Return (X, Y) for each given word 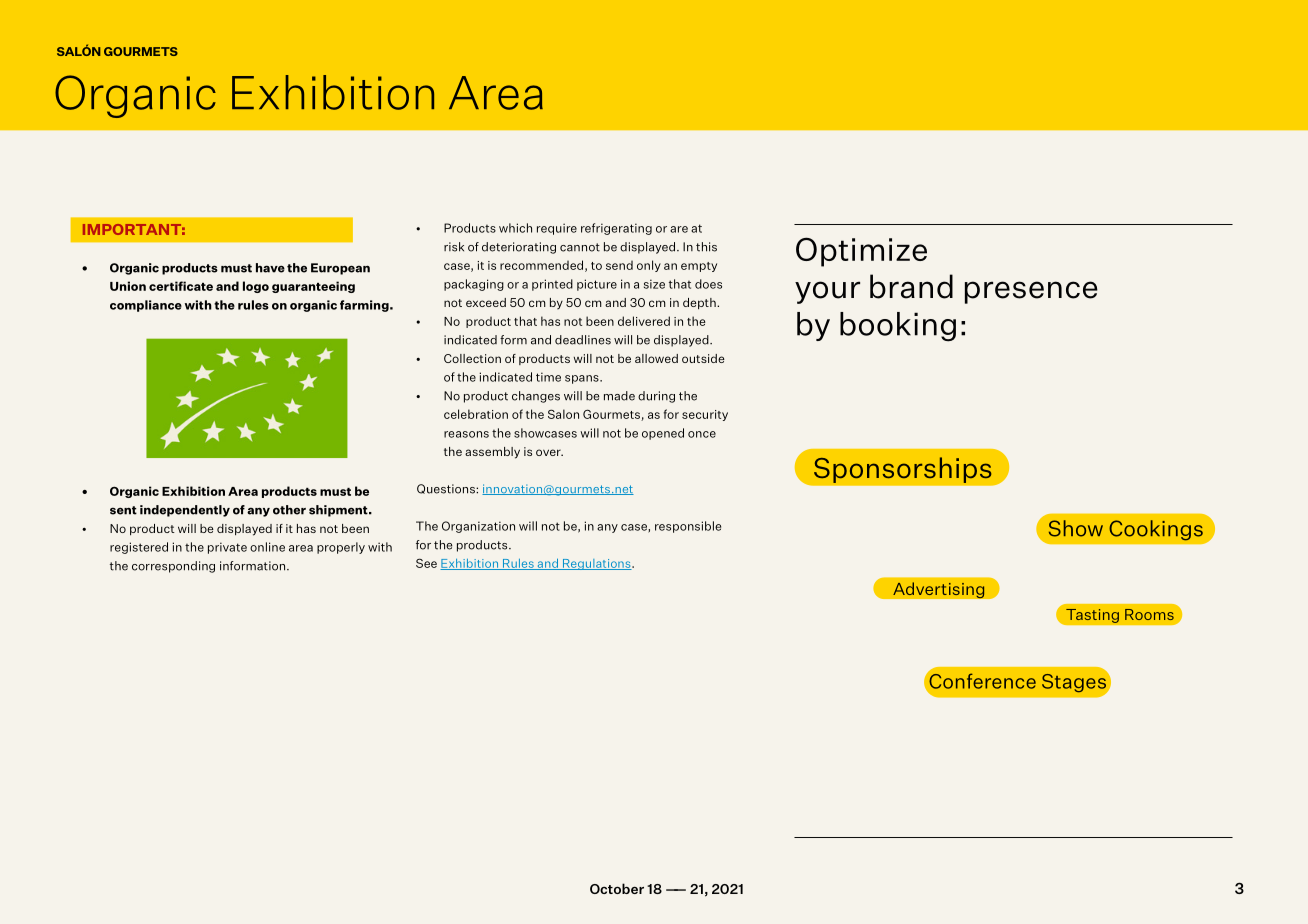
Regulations (596, 564)
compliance (146, 306)
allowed (656, 358)
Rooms (1149, 614)
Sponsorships (903, 470)
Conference (981, 680)
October (617, 888)
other (289, 510)
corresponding (173, 567)
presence (1031, 292)
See (426, 563)
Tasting (1092, 615)
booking (898, 327)
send (619, 265)
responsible (688, 527)
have (270, 268)
